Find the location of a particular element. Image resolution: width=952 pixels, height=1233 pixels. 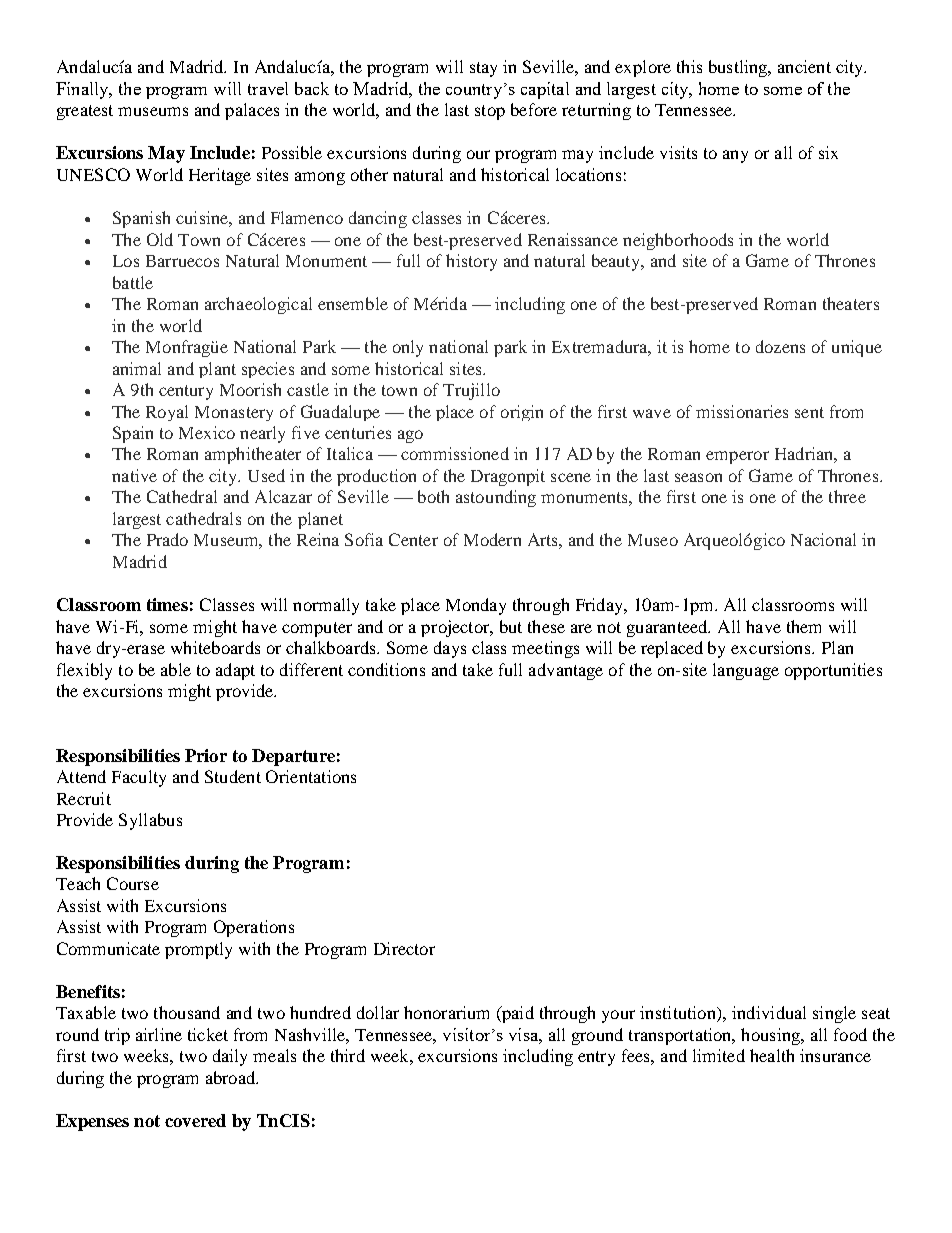

Director is located at coordinates (404, 948).
